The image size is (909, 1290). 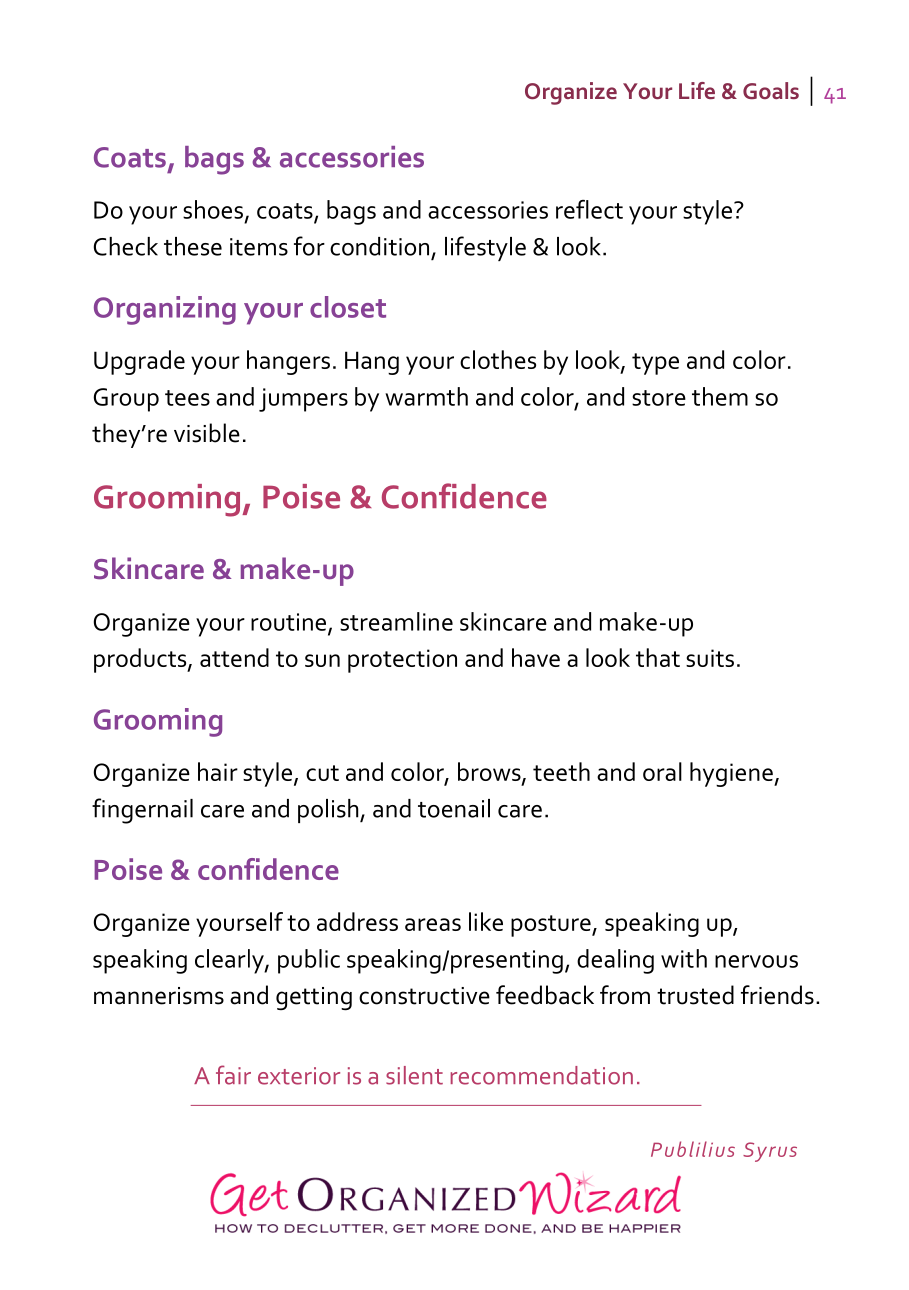 What do you see at coordinates (589, 209) in the screenshot?
I see `reflect` at bounding box center [589, 209].
